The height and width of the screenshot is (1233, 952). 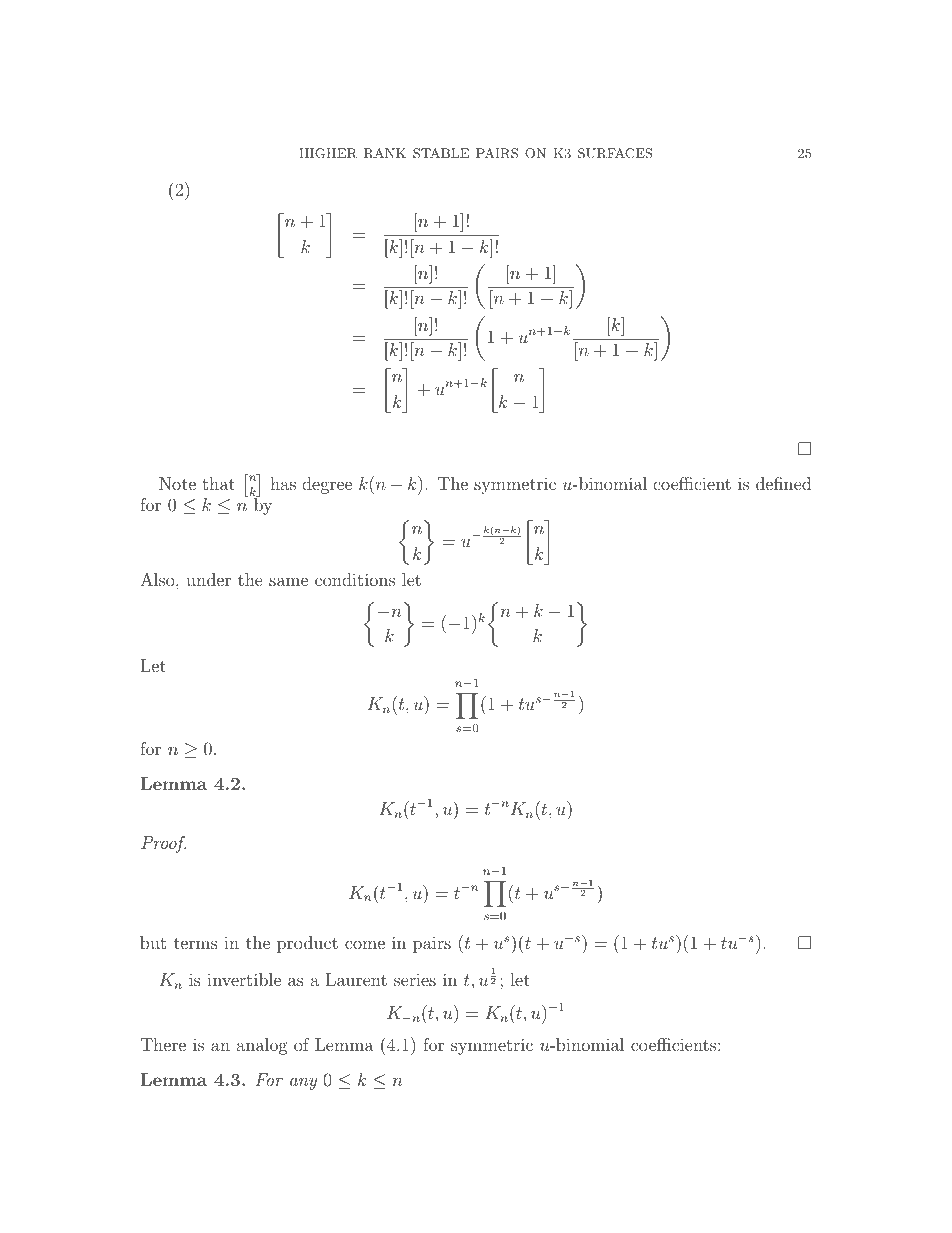 What do you see at coordinates (288, 581) in the screenshot?
I see `same` at bounding box center [288, 581].
